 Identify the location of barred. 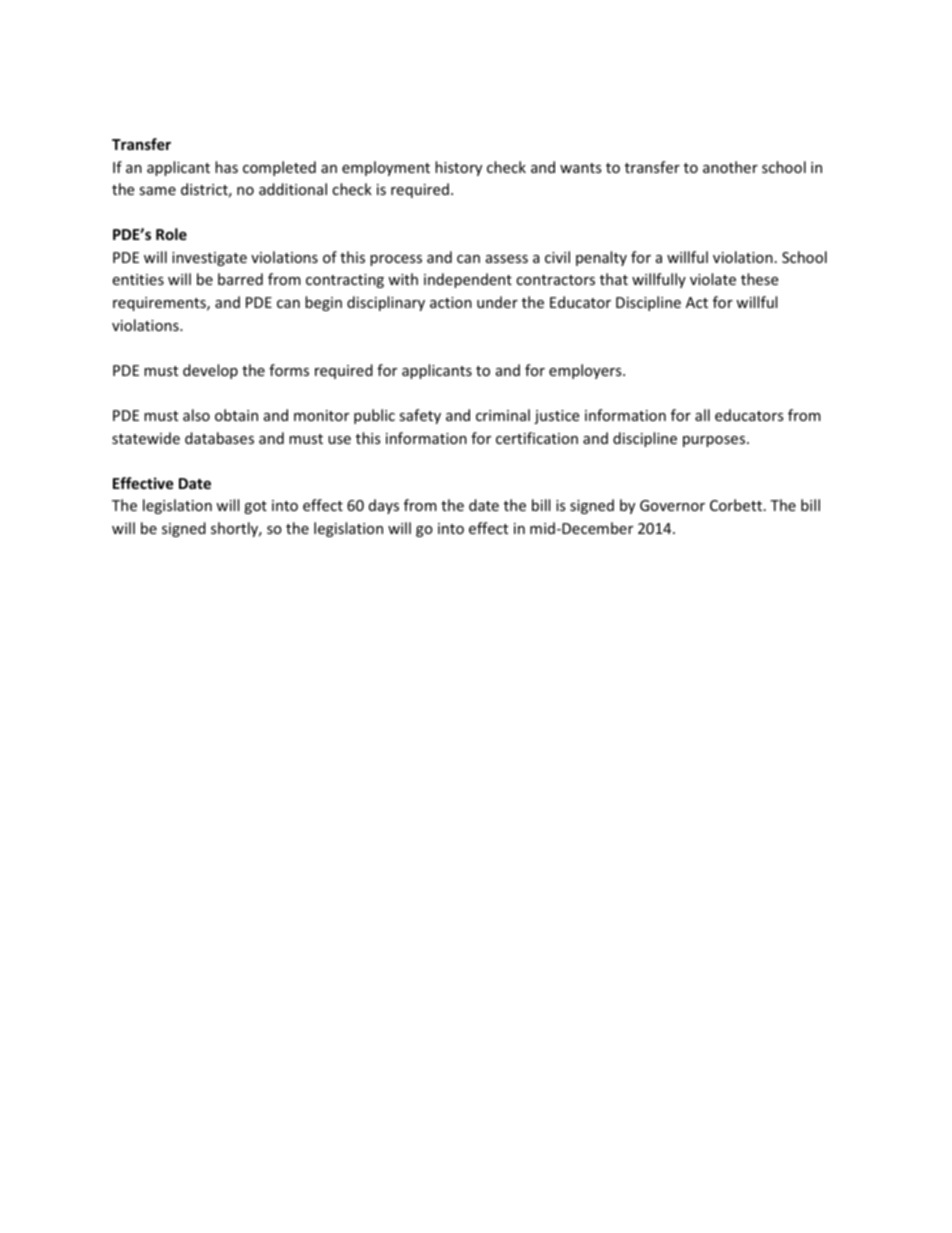
(240, 279).
